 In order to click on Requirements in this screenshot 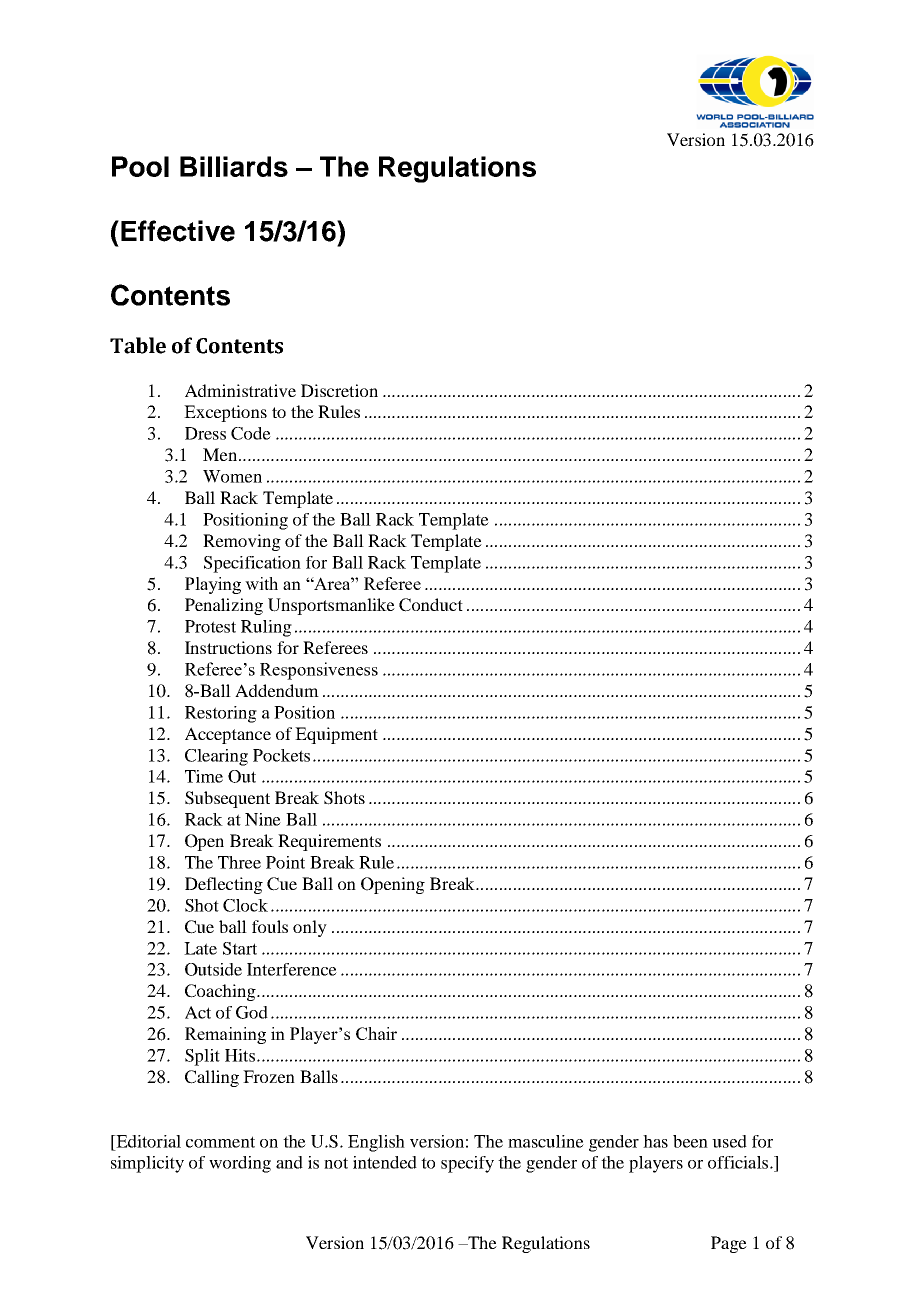, I will do `click(329, 842)`.
